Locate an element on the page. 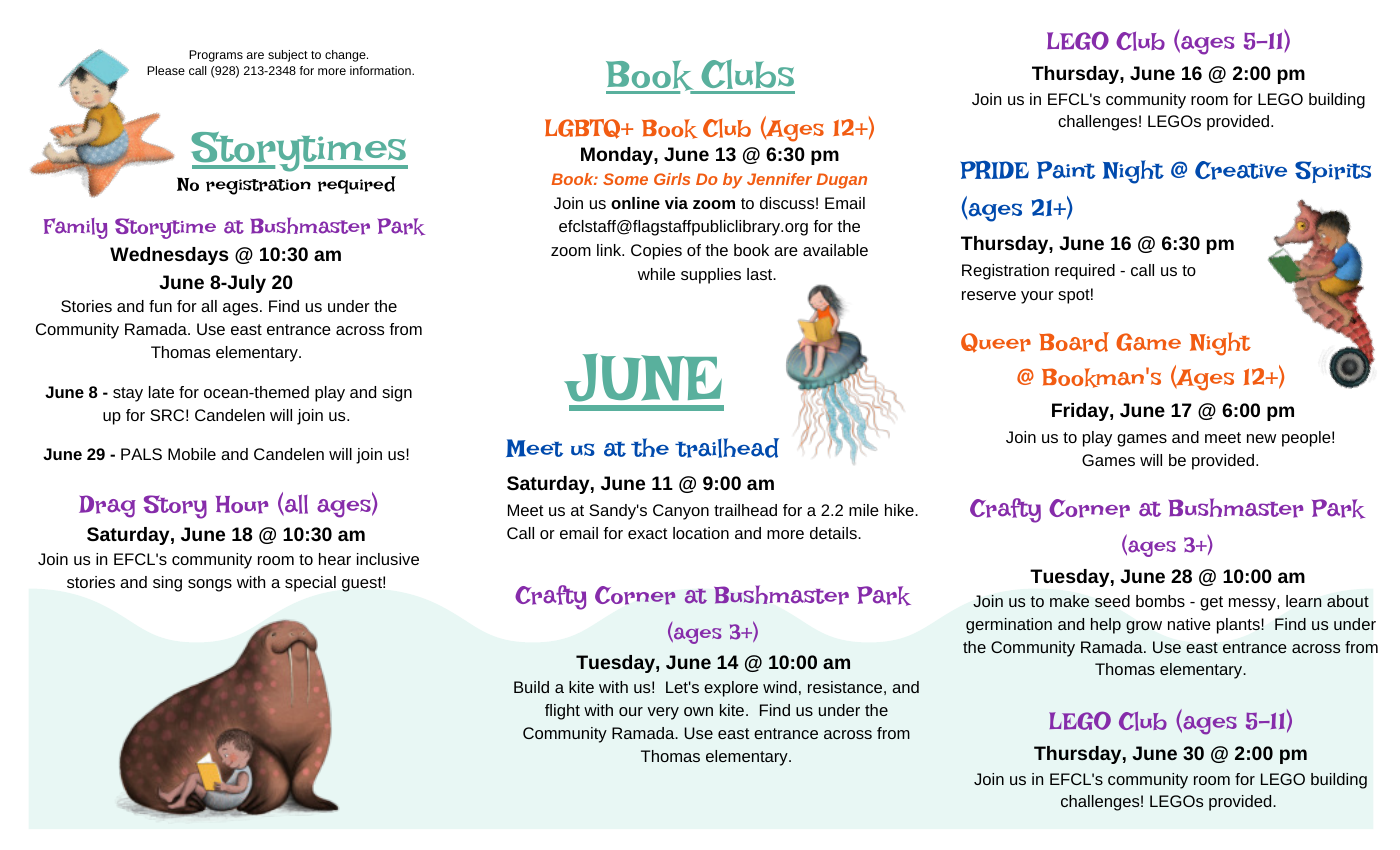 Image resolution: width=1400 pixels, height=850 pixels. Please is located at coordinates (166, 70).
